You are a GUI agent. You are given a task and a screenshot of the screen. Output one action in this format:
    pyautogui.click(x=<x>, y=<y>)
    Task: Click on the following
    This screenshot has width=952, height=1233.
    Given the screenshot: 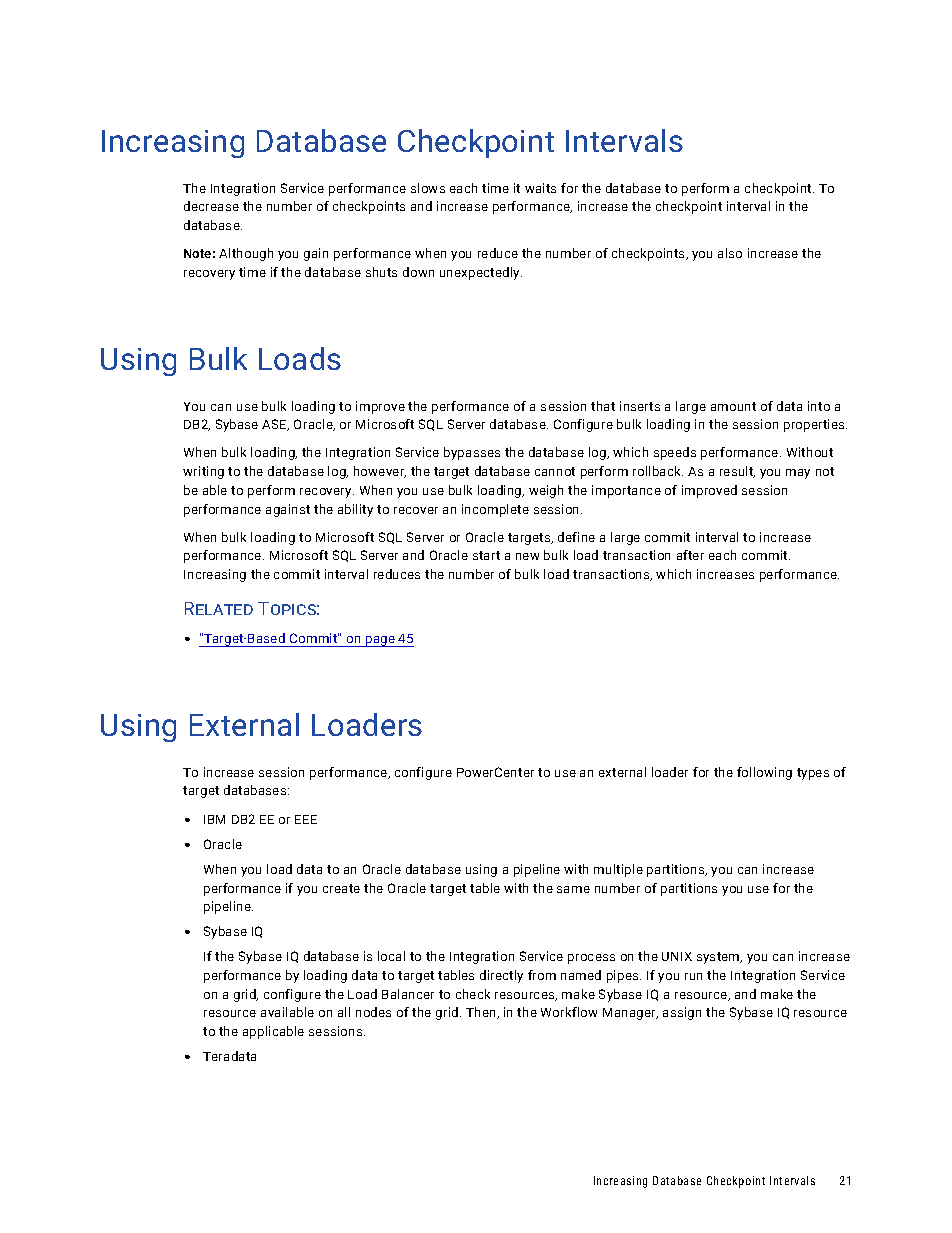 What is the action you would take?
    pyautogui.click(x=764, y=773)
